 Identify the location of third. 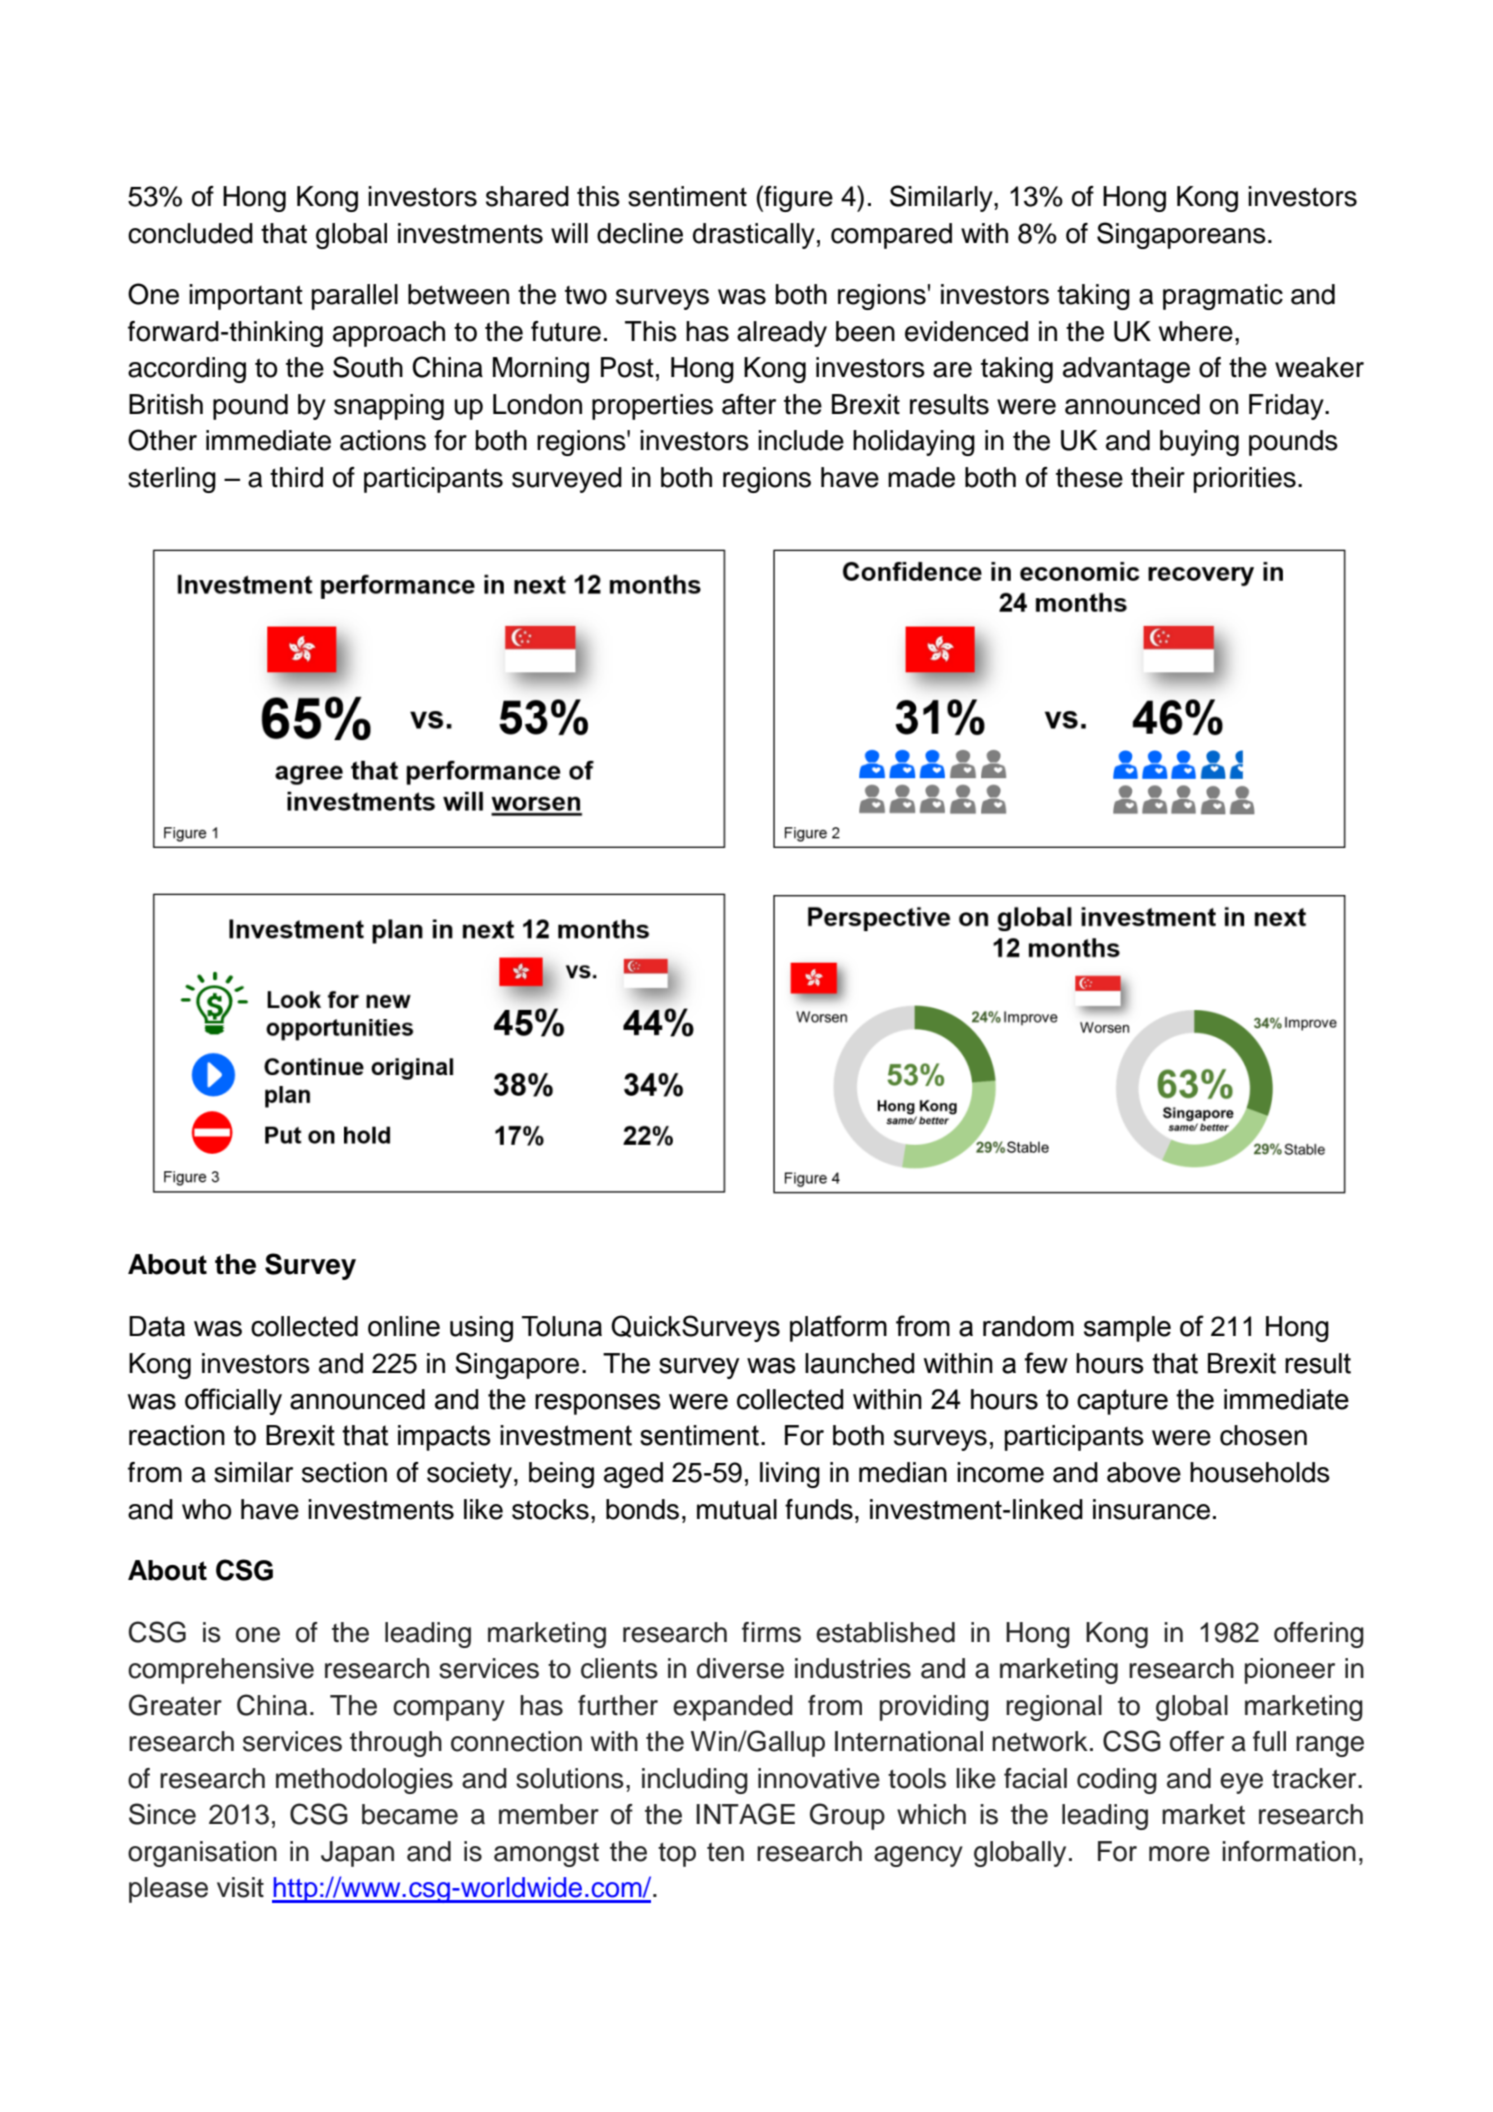
(296, 477).
